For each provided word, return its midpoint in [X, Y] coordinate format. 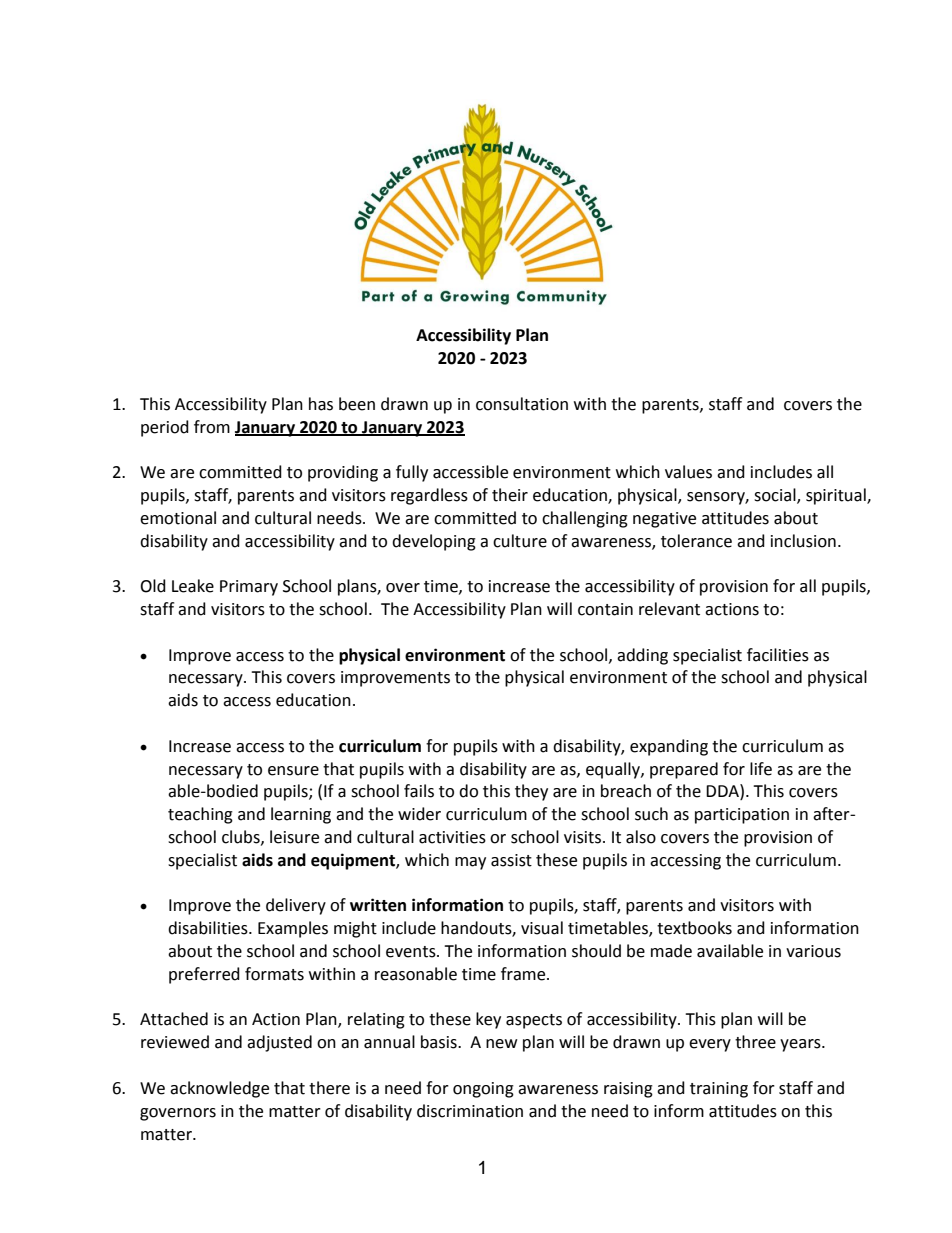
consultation [522, 404]
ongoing [483, 1090]
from [212, 427]
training [719, 1090]
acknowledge [219, 1089]
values [688, 472]
